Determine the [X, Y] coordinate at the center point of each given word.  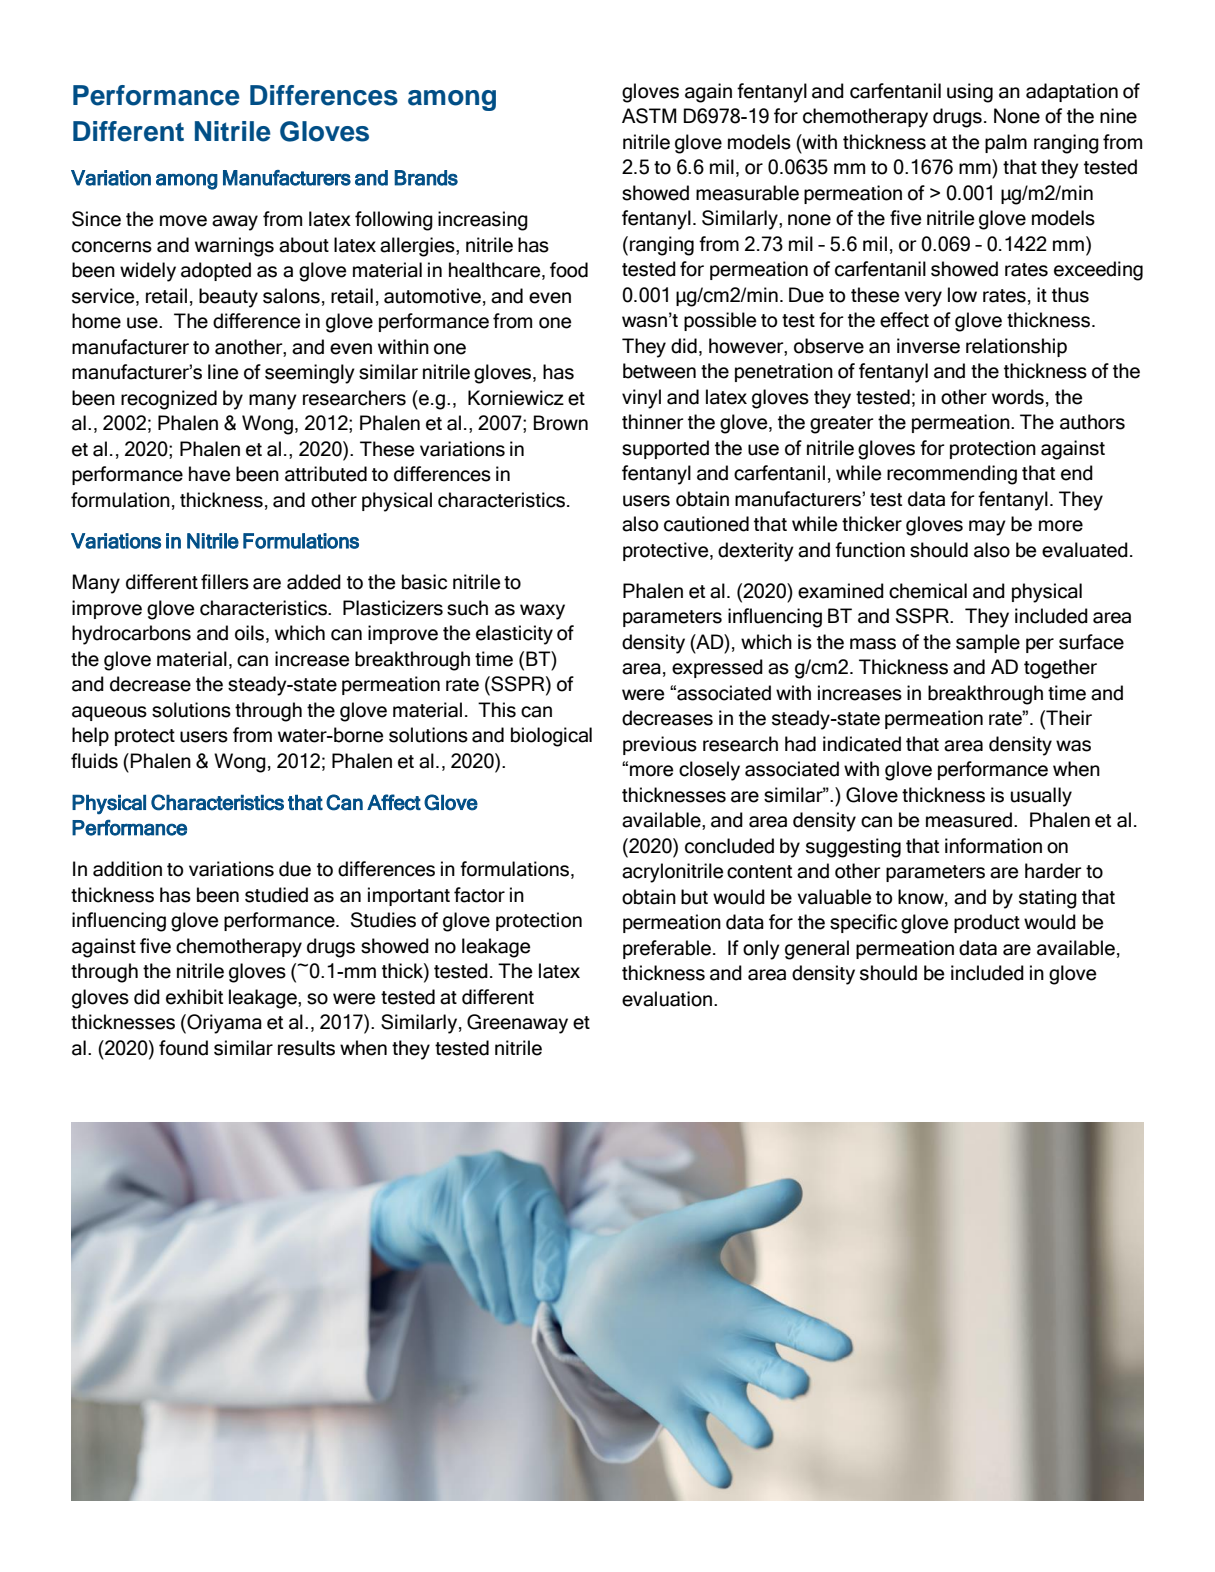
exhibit [194, 997]
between [659, 371]
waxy [542, 612]
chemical [928, 591]
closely [709, 771]
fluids [94, 761]
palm [1006, 143]
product [987, 923]
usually [1041, 797]
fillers [225, 582]
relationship [1016, 347]
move [183, 221]
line [223, 372]
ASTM [649, 116]
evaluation [667, 999]
